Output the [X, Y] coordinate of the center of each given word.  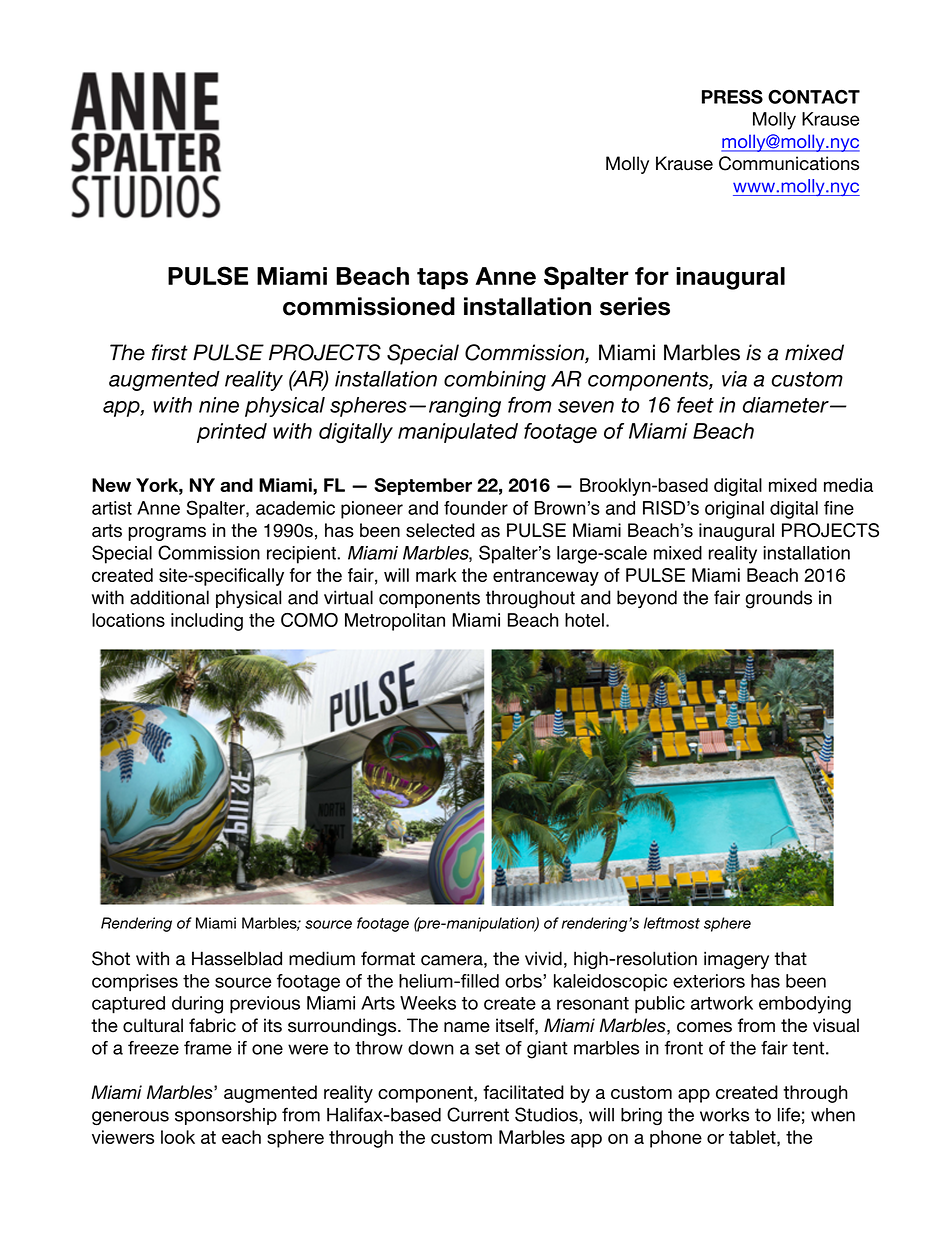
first [170, 352]
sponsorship [226, 1116]
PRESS [732, 97]
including [207, 622]
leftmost [672, 923]
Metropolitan [395, 622]
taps [442, 279]
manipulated [458, 433]
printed [232, 433]
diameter [787, 405]
